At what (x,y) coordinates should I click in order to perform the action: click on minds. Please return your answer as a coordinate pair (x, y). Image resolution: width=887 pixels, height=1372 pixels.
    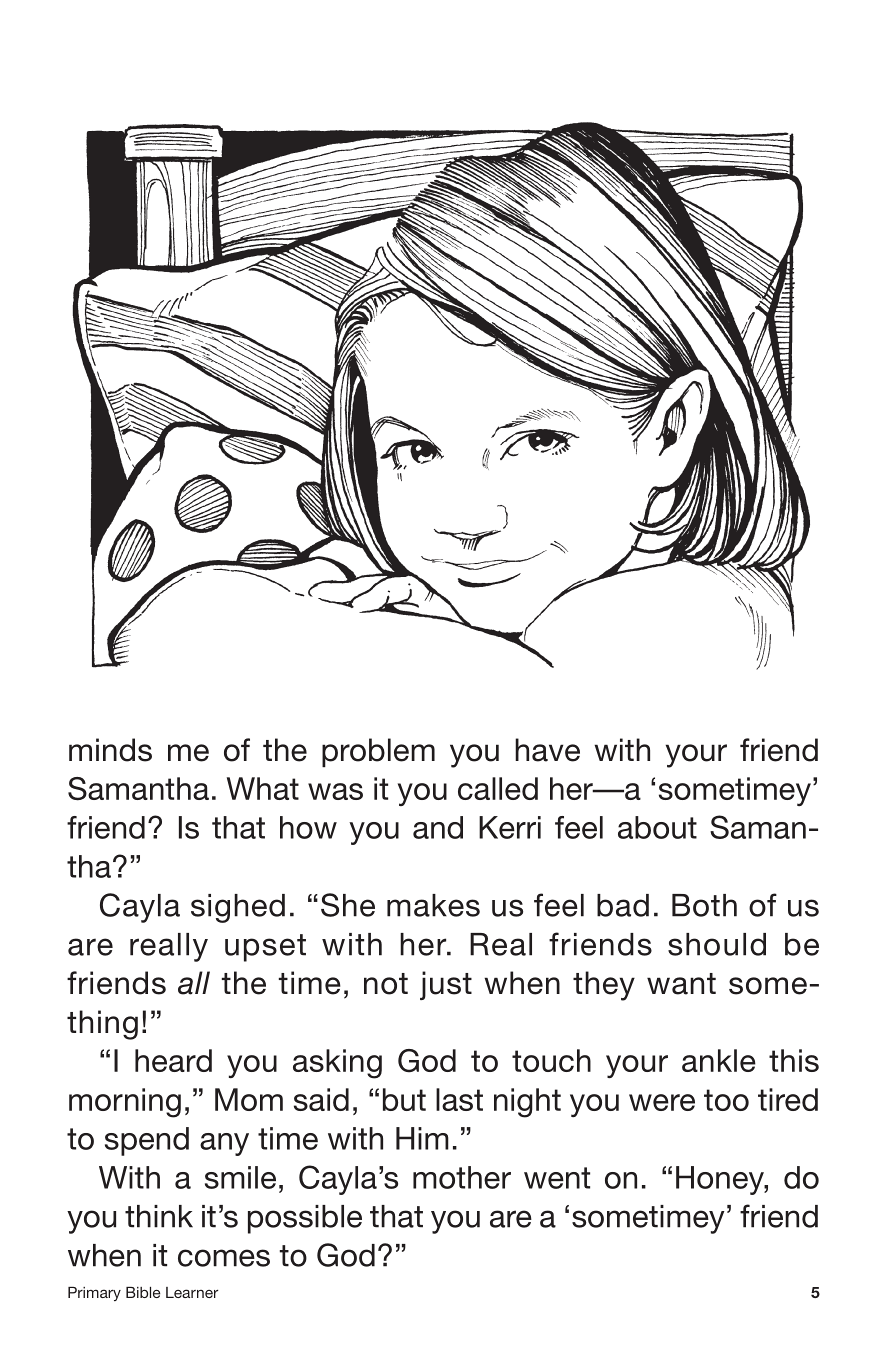
    Looking at the image, I should click on (110, 750).
